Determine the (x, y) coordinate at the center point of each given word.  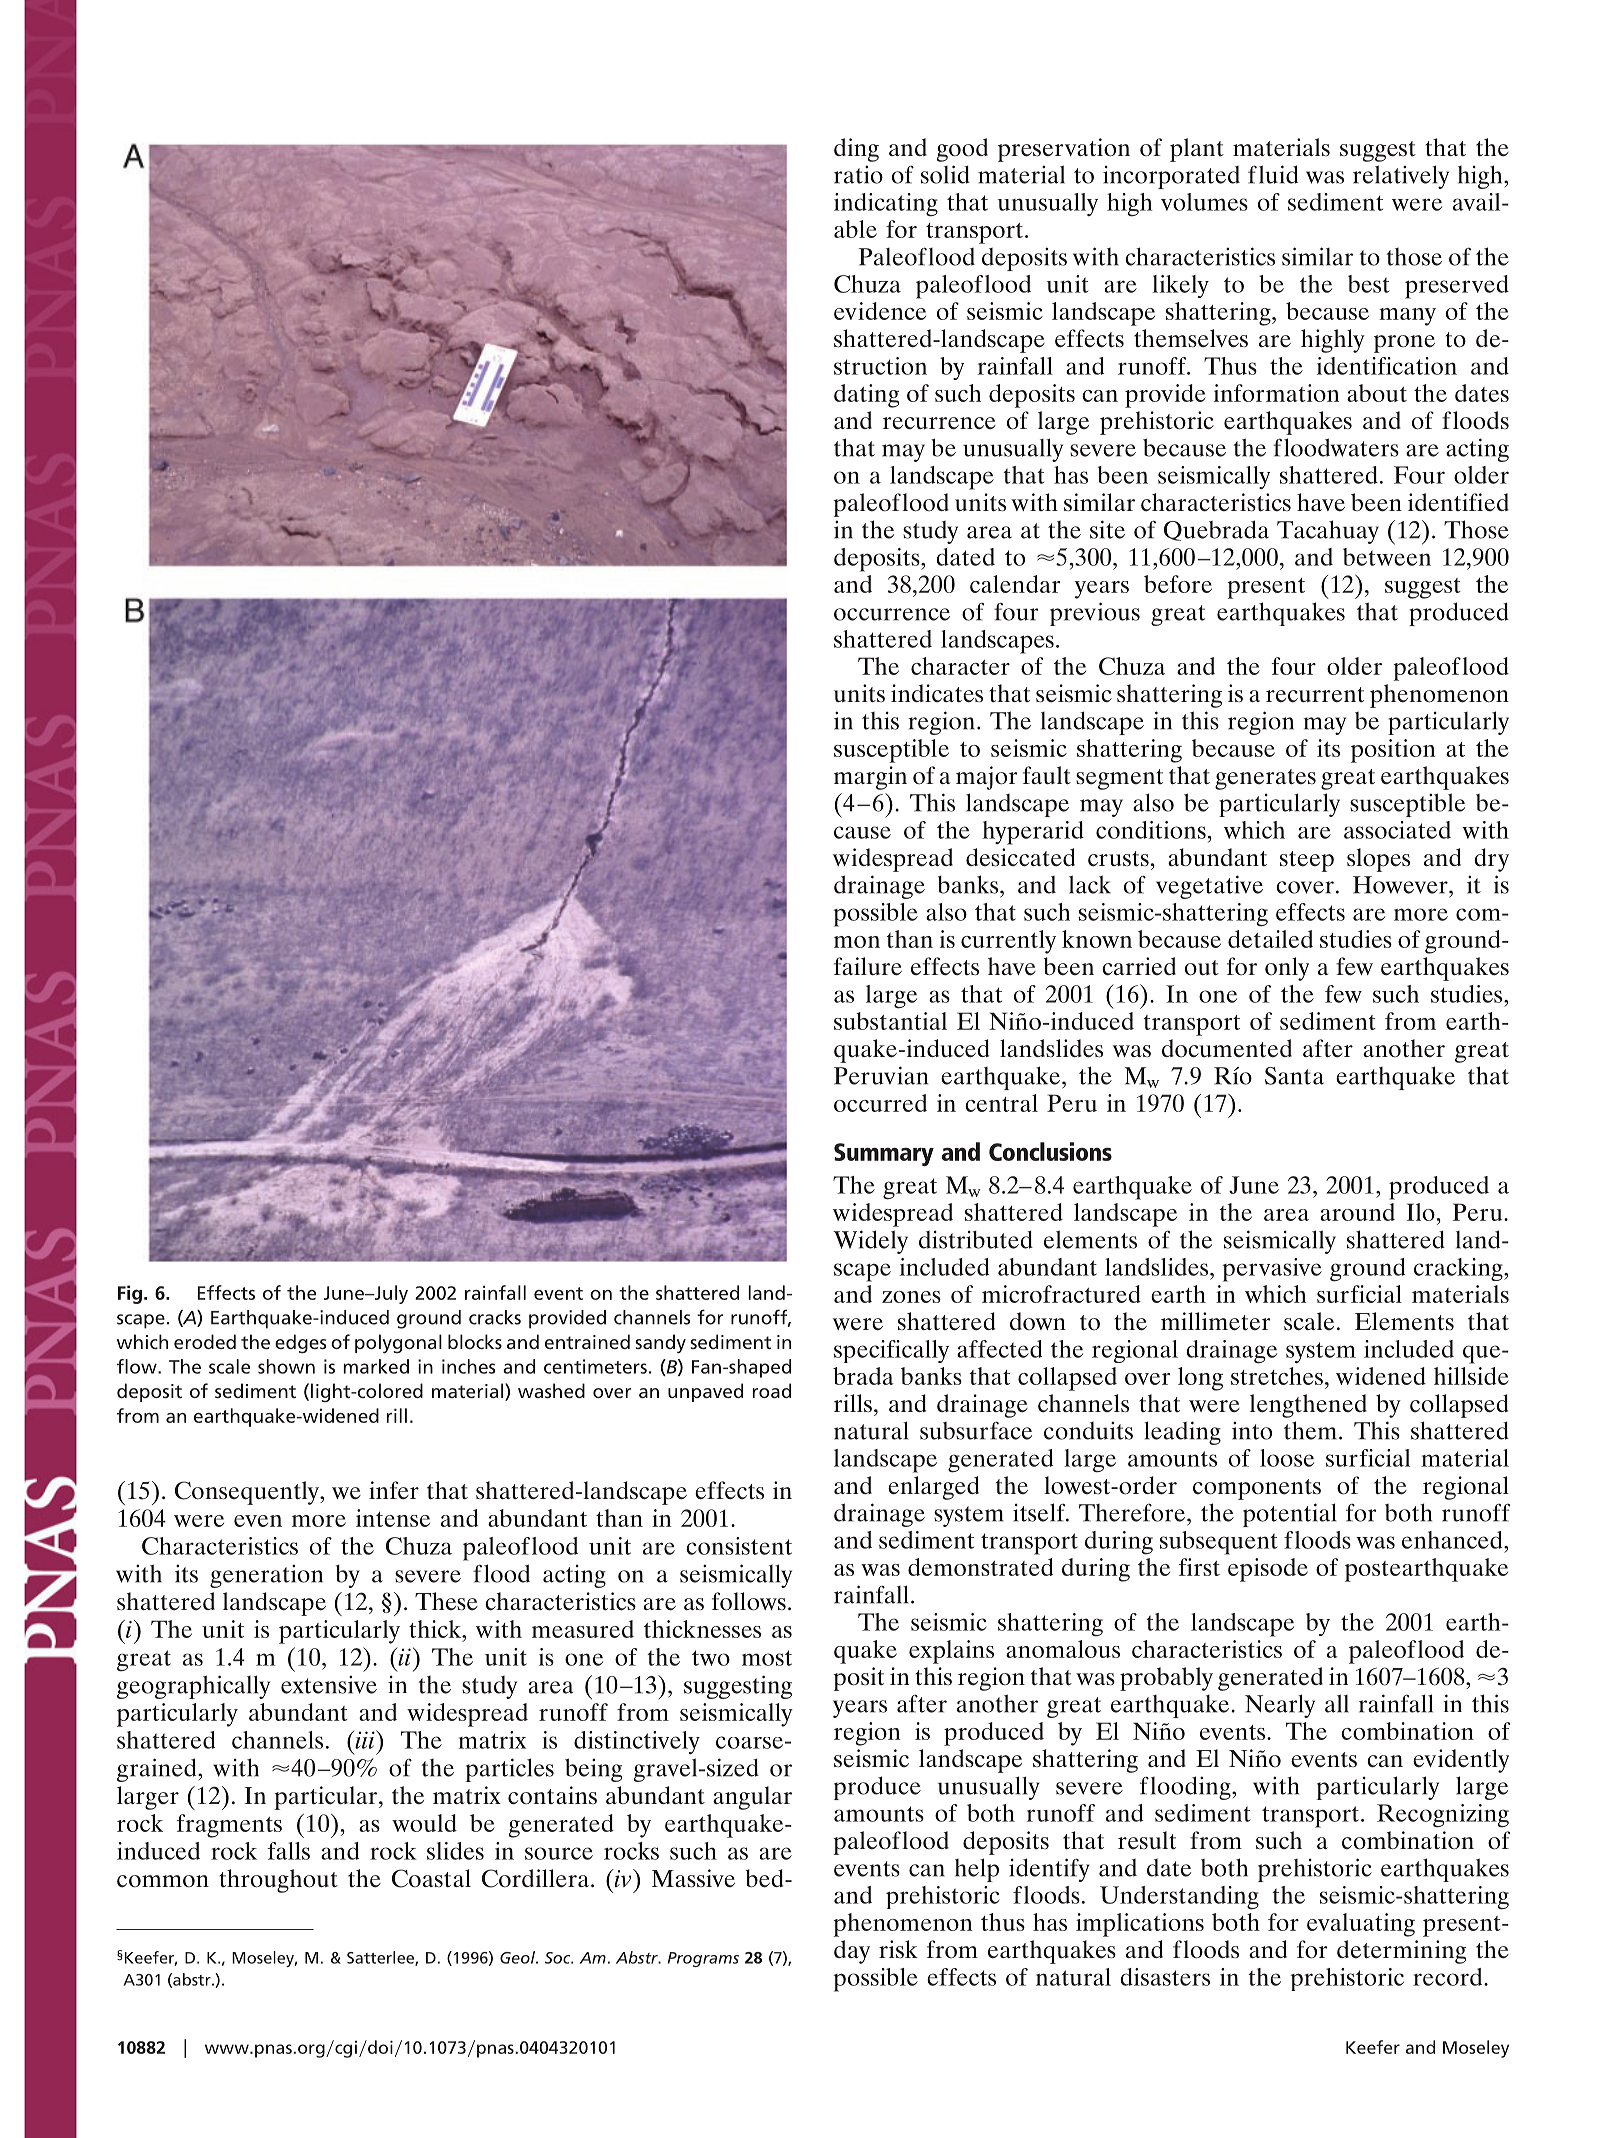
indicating (886, 205)
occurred (880, 1103)
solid (945, 174)
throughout (278, 1881)
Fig (130, 1294)
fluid (1273, 174)
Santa (1294, 1076)
